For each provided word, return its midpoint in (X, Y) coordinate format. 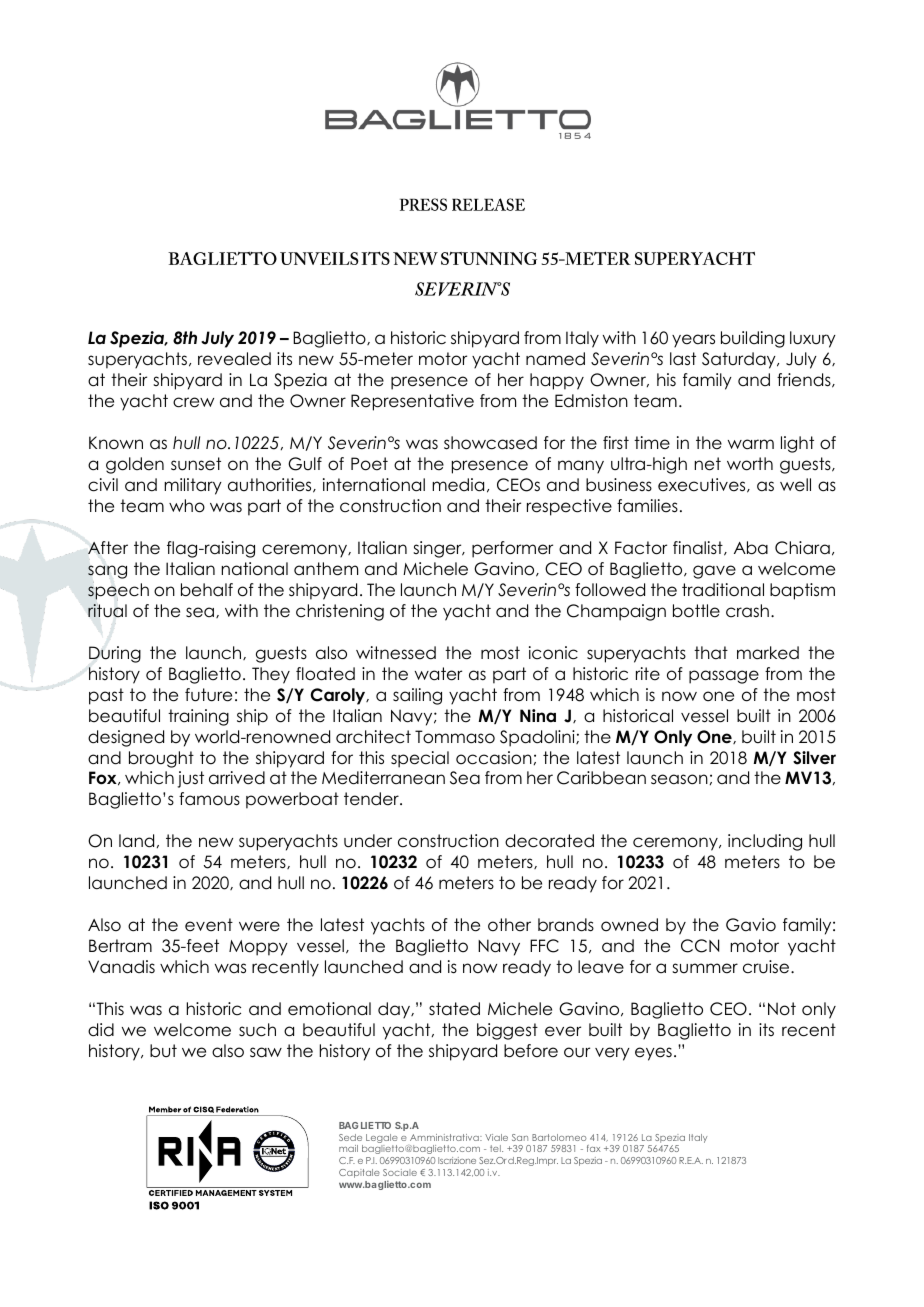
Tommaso (455, 737)
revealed (234, 359)
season (679, 779)
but (163, 1051)
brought (161, 759)
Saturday (740, 360)
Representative (412, 402)
